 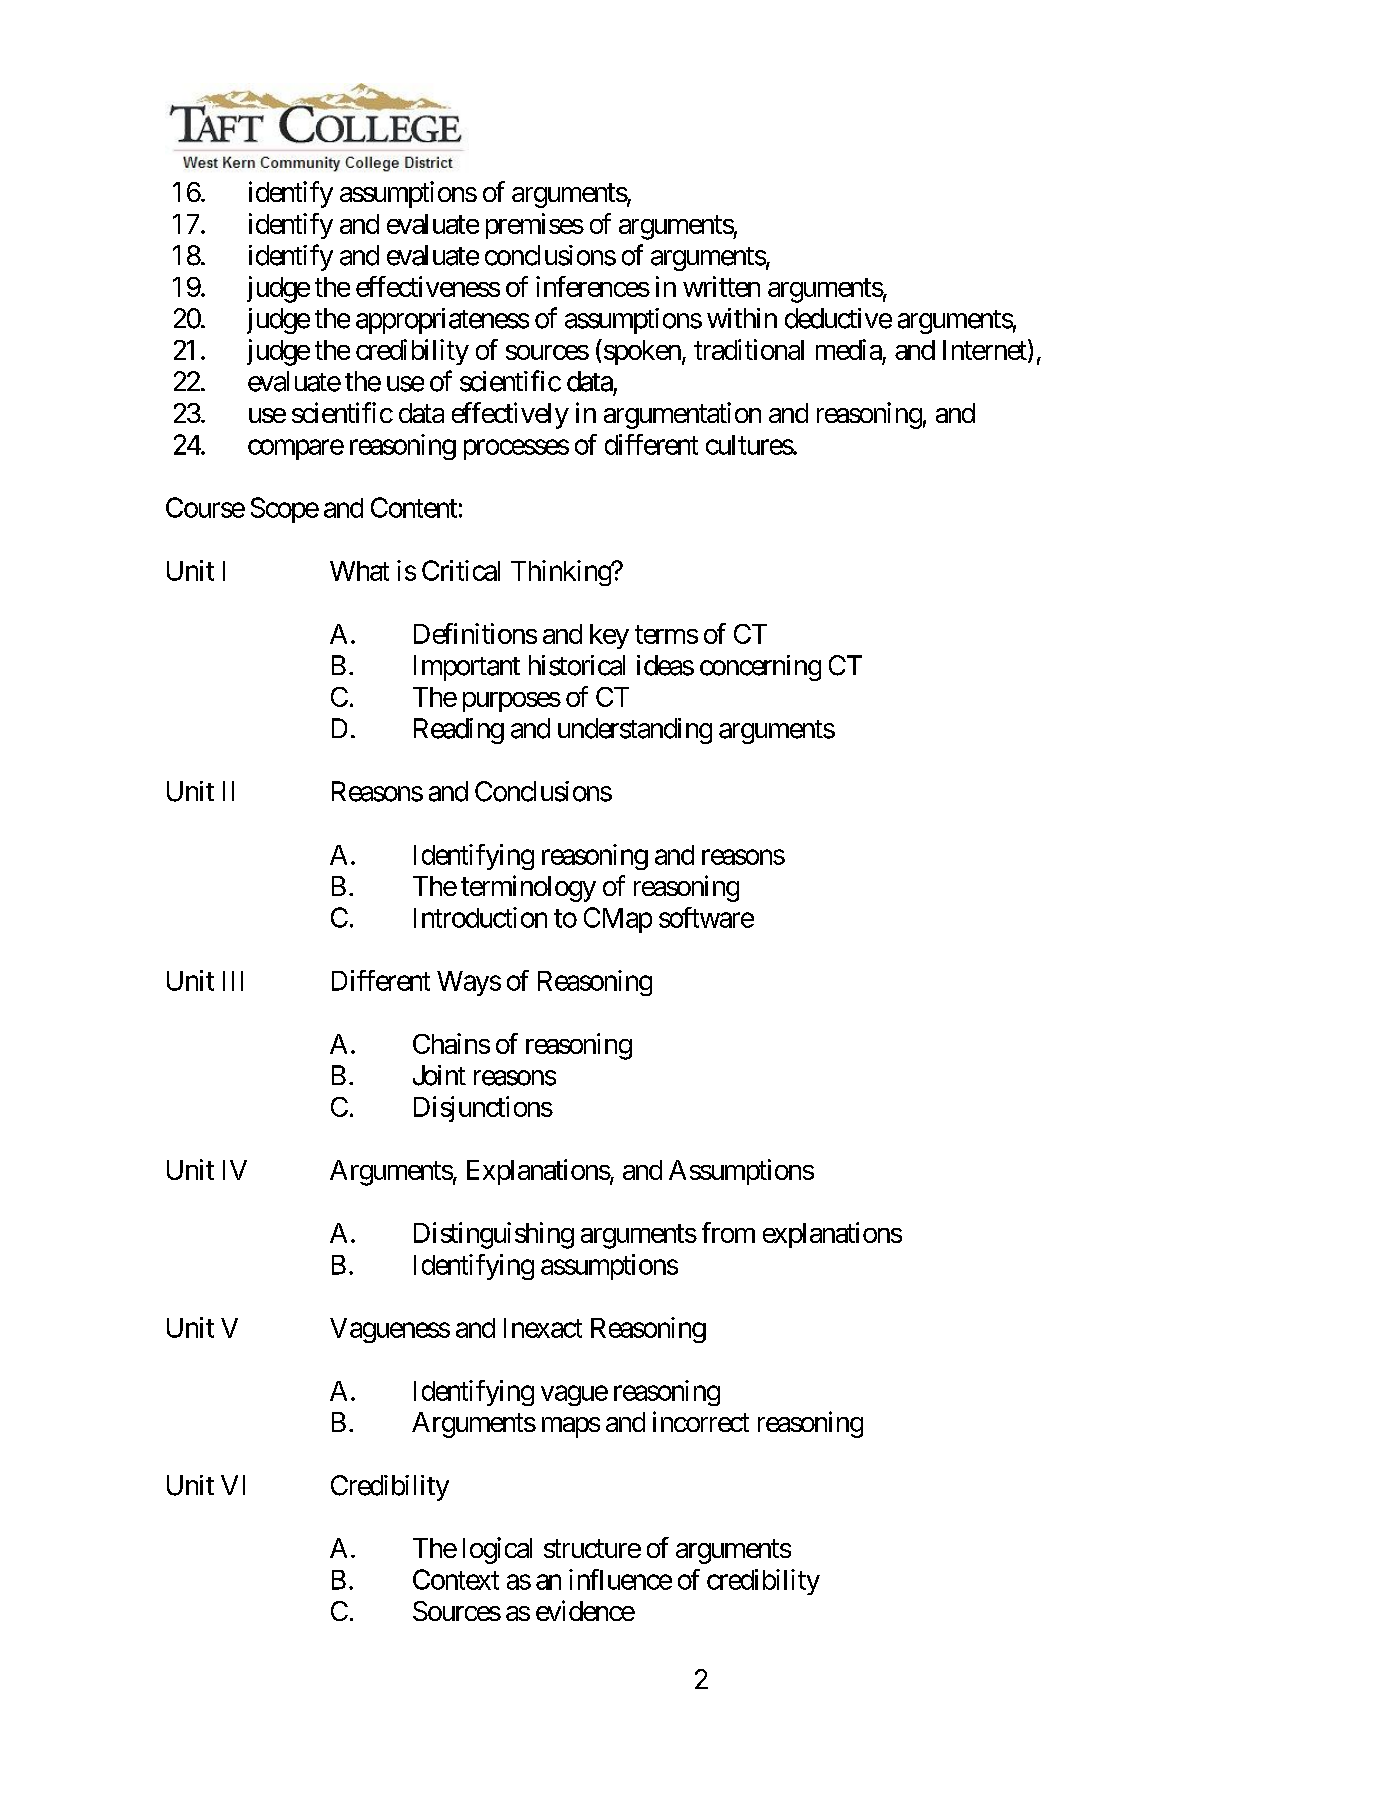 What do you see at coordinates (439, 1075) in the image?
I see `Joint` at bounding box center [439, 1075].
